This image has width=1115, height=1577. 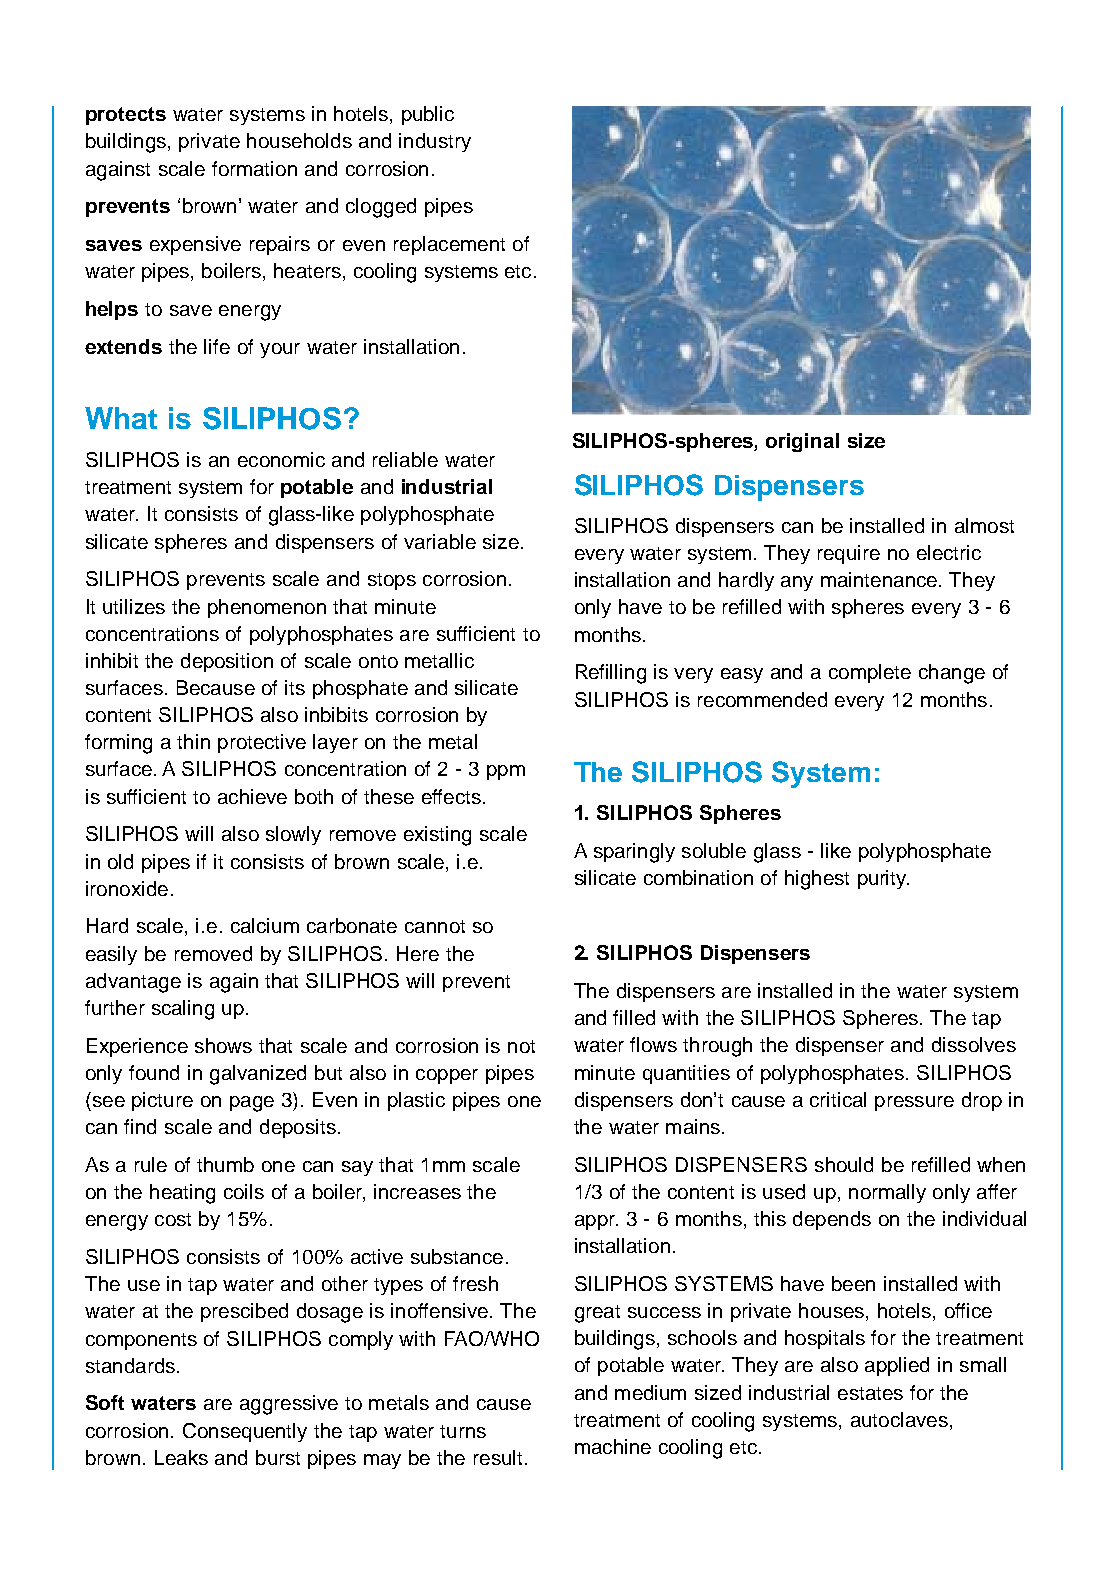 What do you see at coordinates (245, 1432) in the image?
I see `Consequently` at bounding box center [245, 1432].
